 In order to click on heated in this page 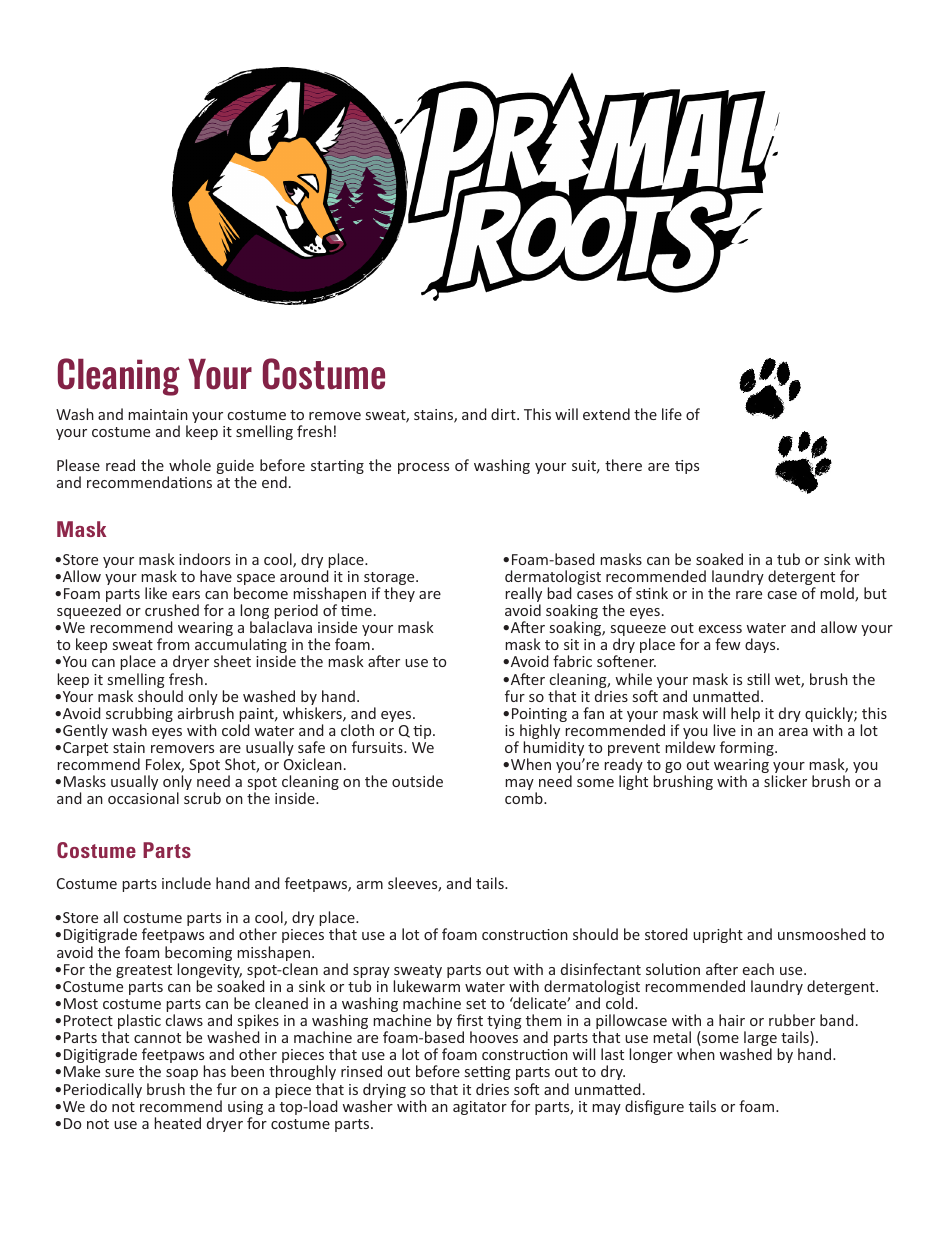, I will do `click(177, 1123)`.
